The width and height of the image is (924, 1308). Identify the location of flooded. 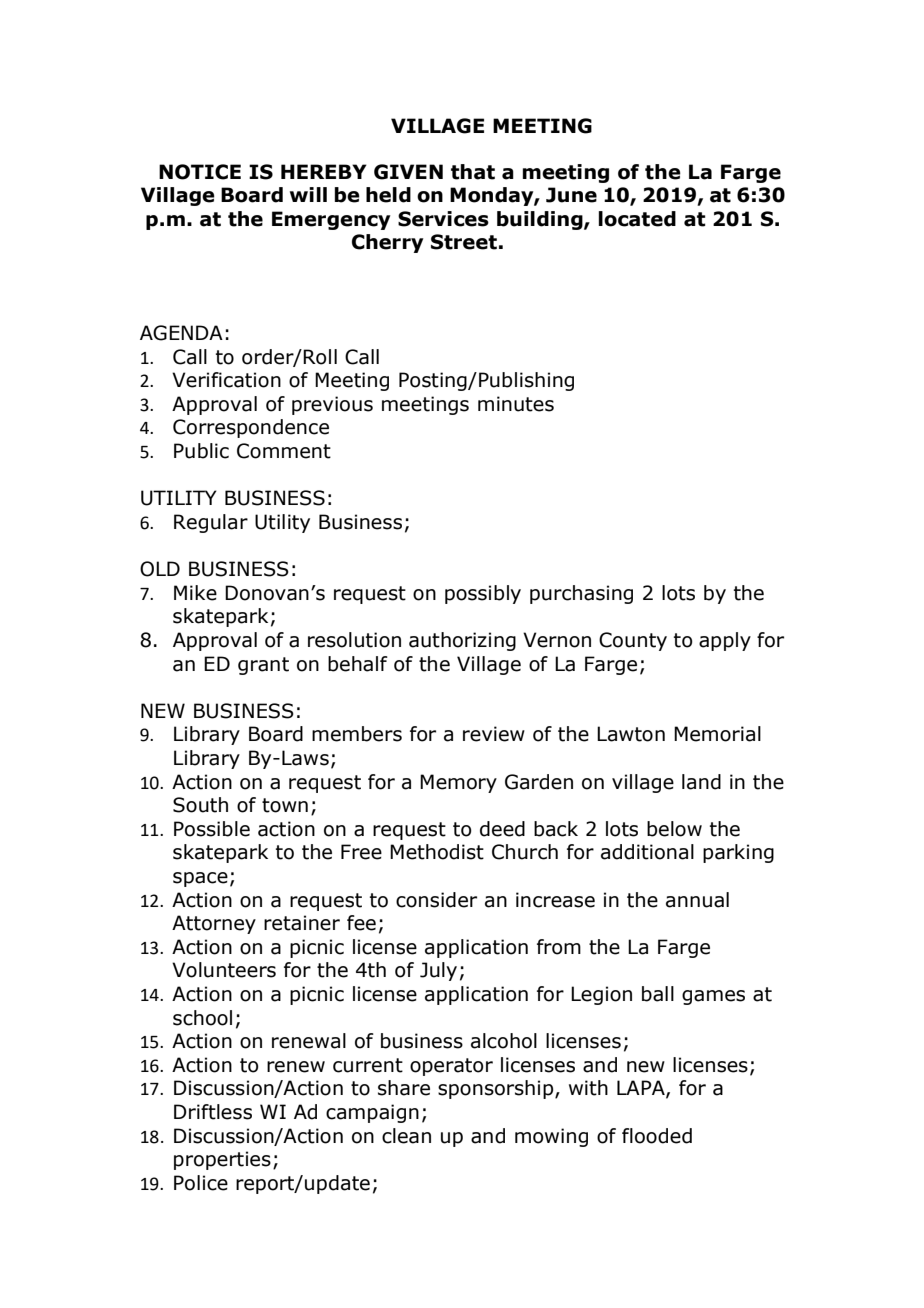
(657, 1136).
